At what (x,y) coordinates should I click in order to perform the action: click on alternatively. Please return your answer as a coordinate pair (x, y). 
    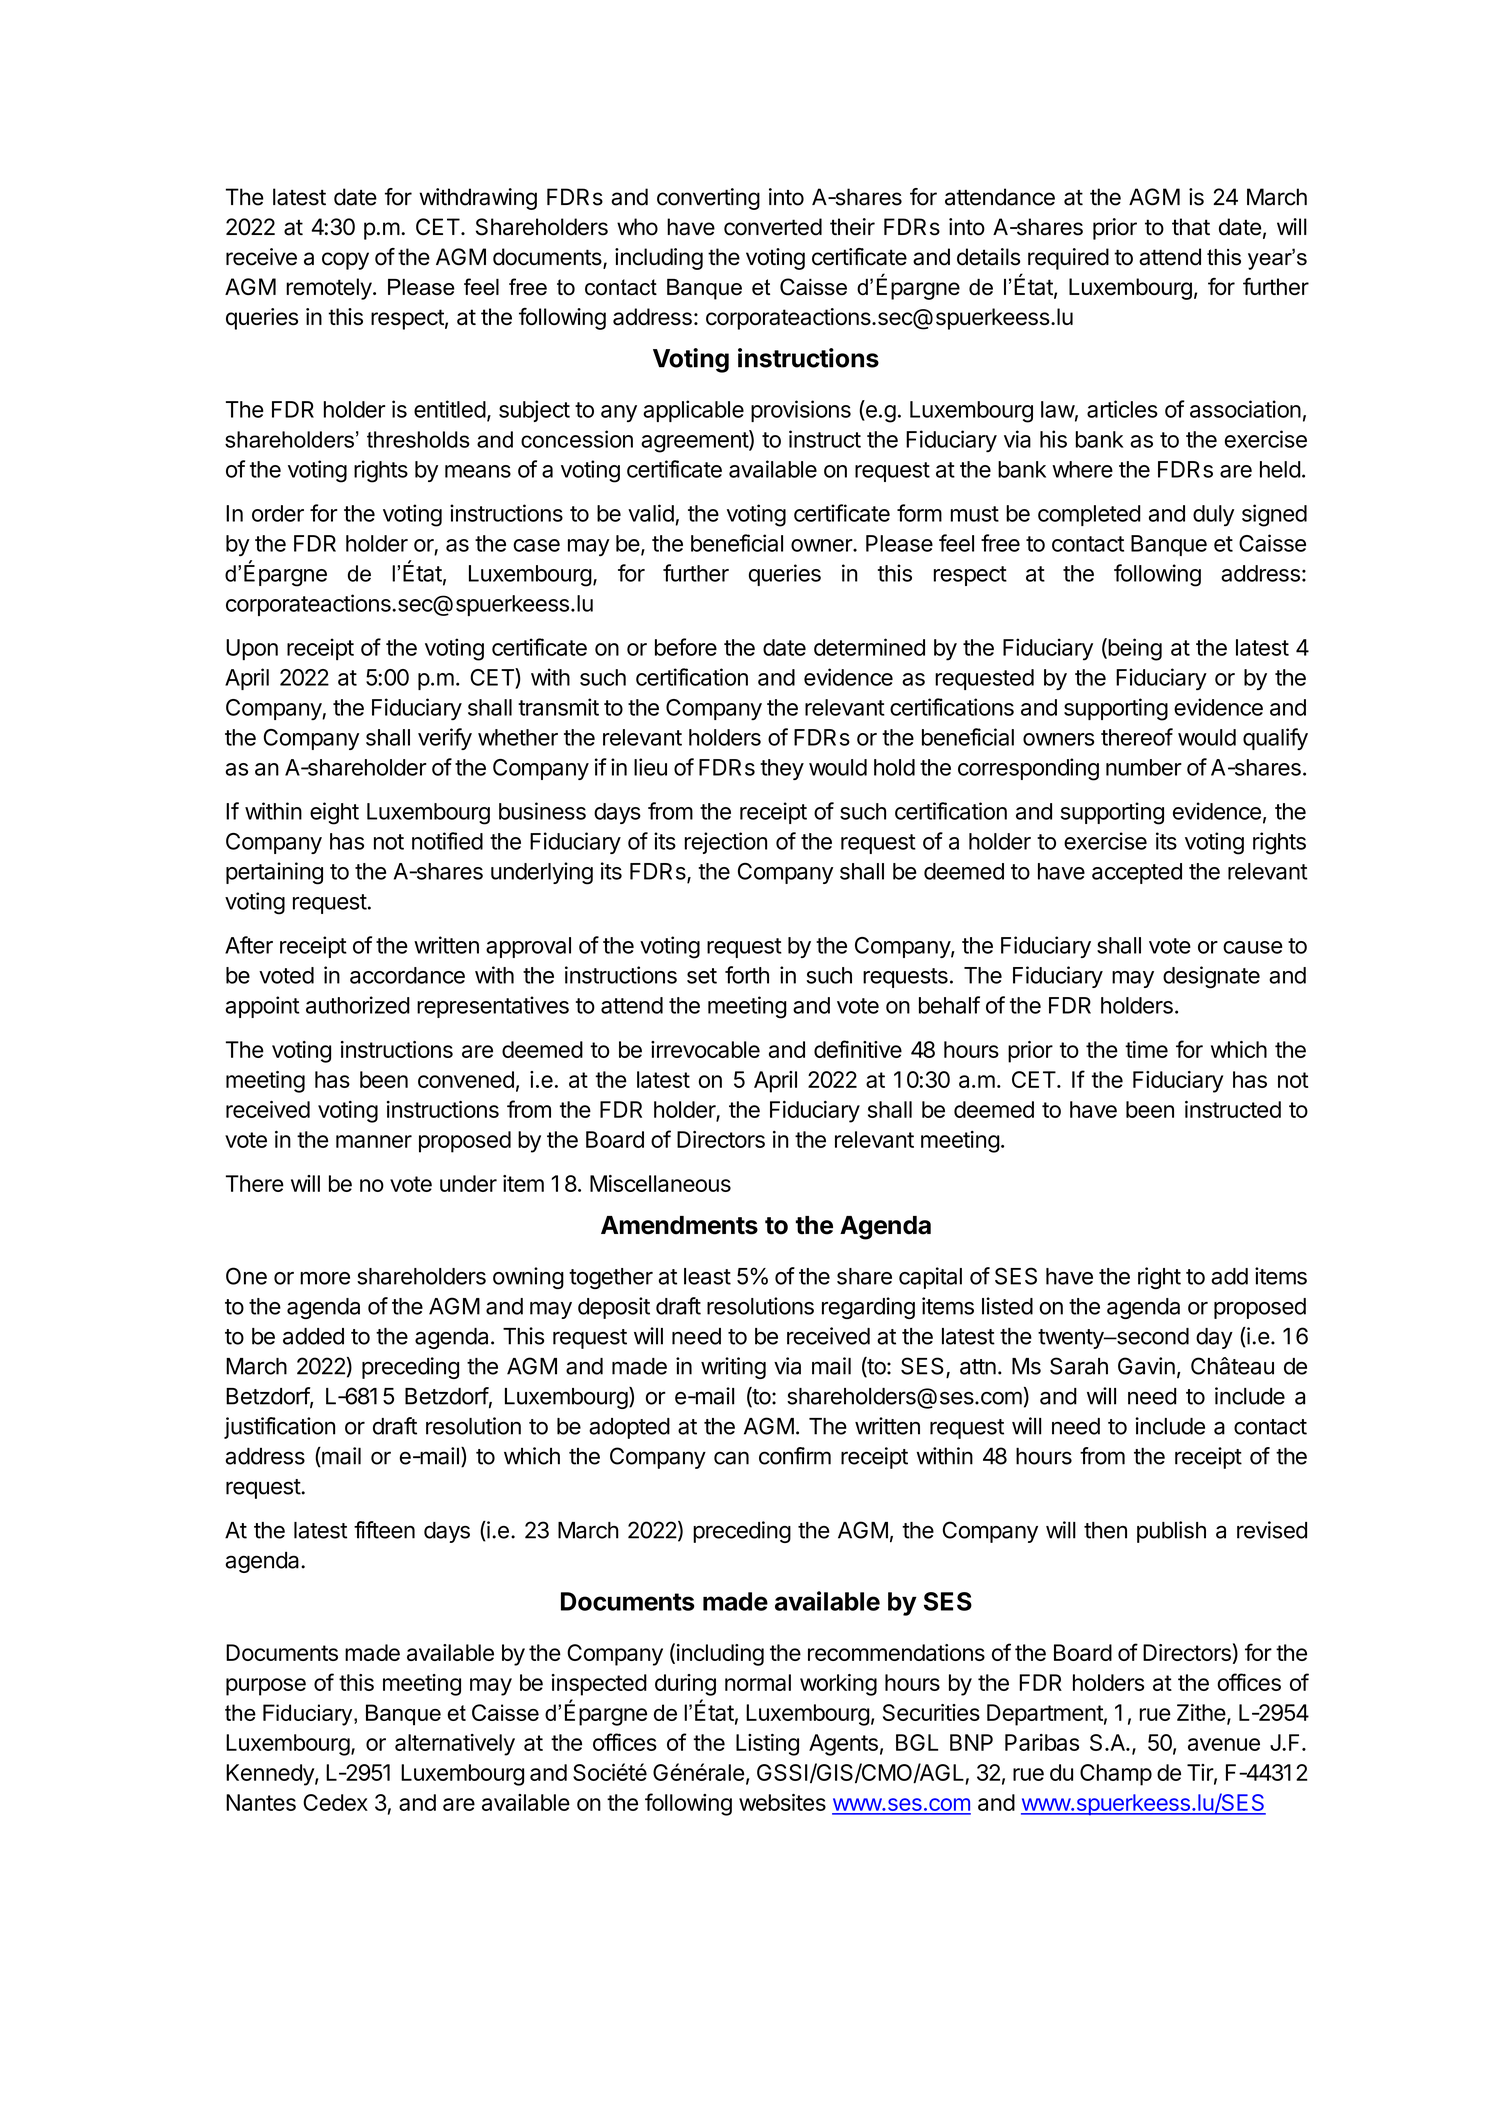
    Looking at the image, I should click on (455, 1745).
